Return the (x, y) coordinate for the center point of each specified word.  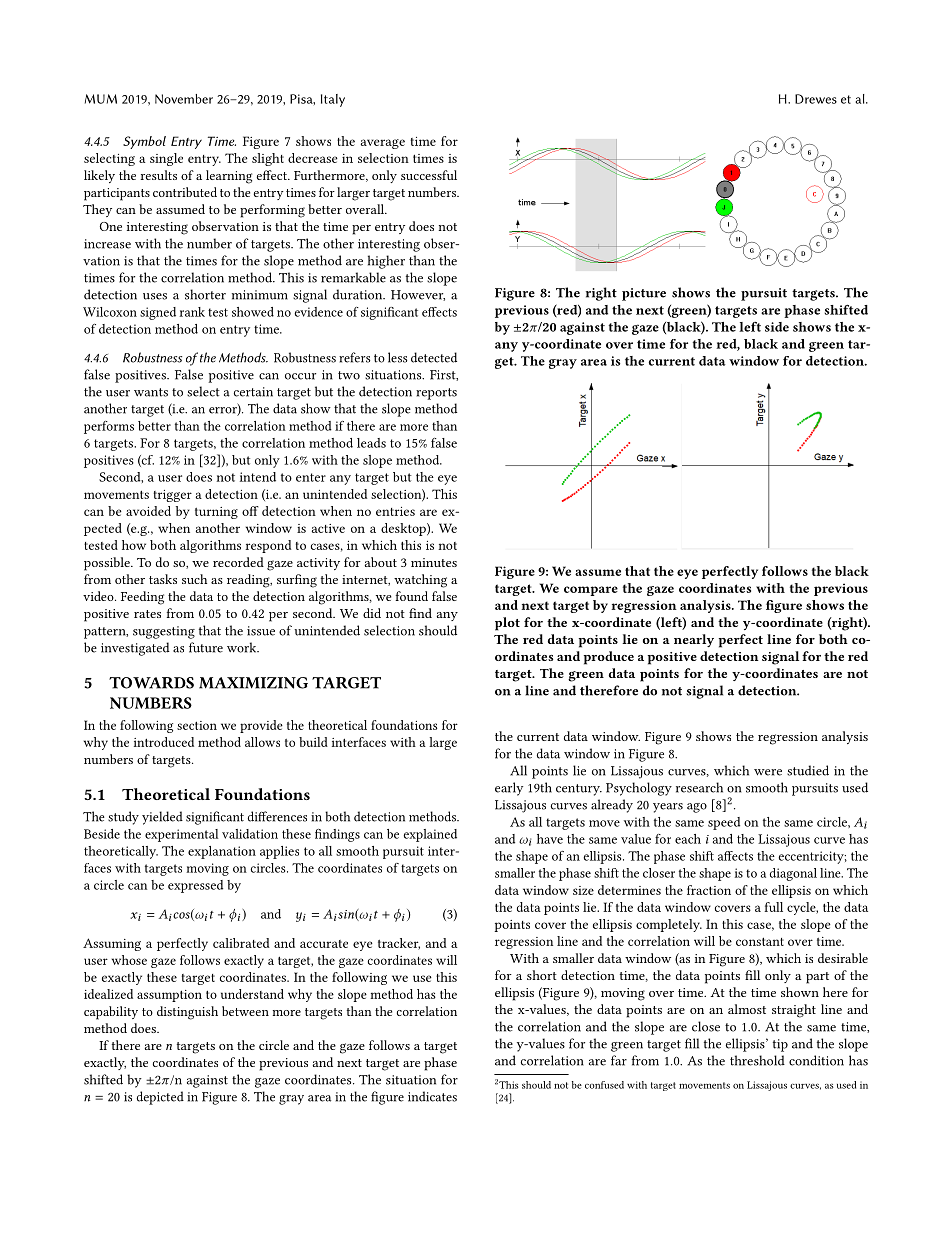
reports (436, 394)
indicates (432, 1096)
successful (429, 175)
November (184, 99)
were (768, 772)
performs (109, 427)
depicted (160, 1098)
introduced (164, 742)
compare (591, 591)
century (579, 790)
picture (644, 294)
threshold (757, 1060)
